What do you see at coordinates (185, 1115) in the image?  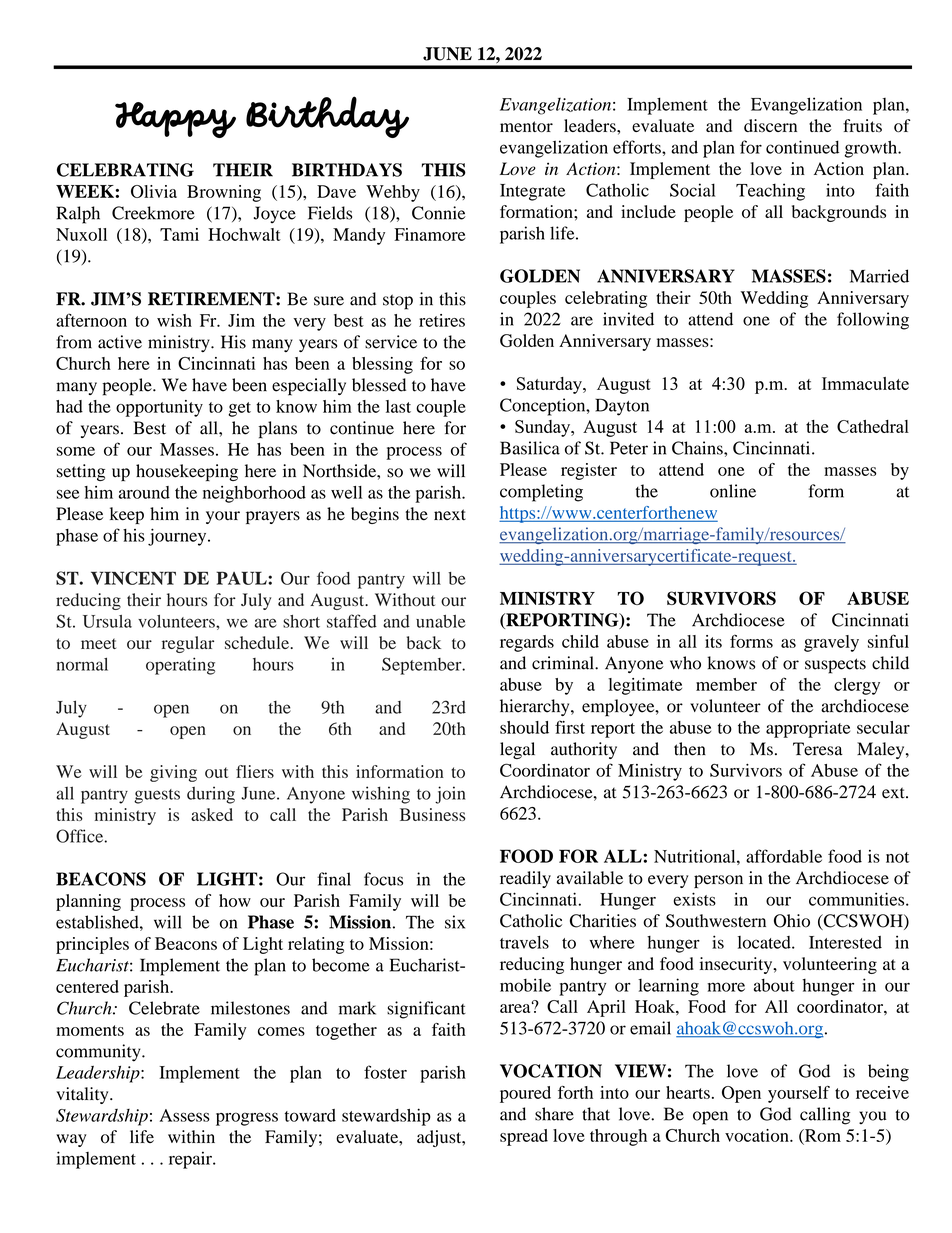 I see `Assess` at bounding box center [185, 1115].
